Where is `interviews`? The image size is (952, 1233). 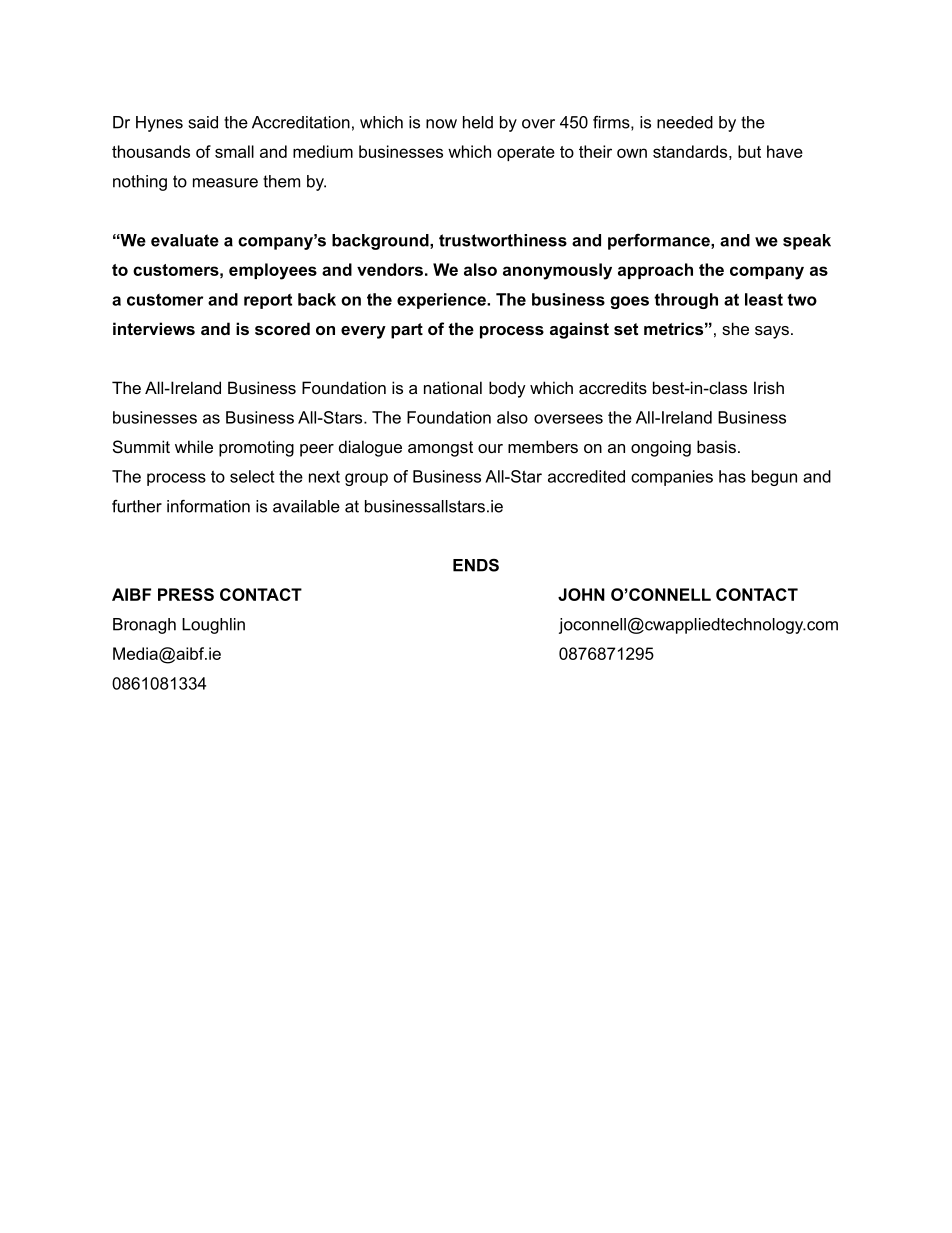 interviews is located at coordinates (154, 328).
